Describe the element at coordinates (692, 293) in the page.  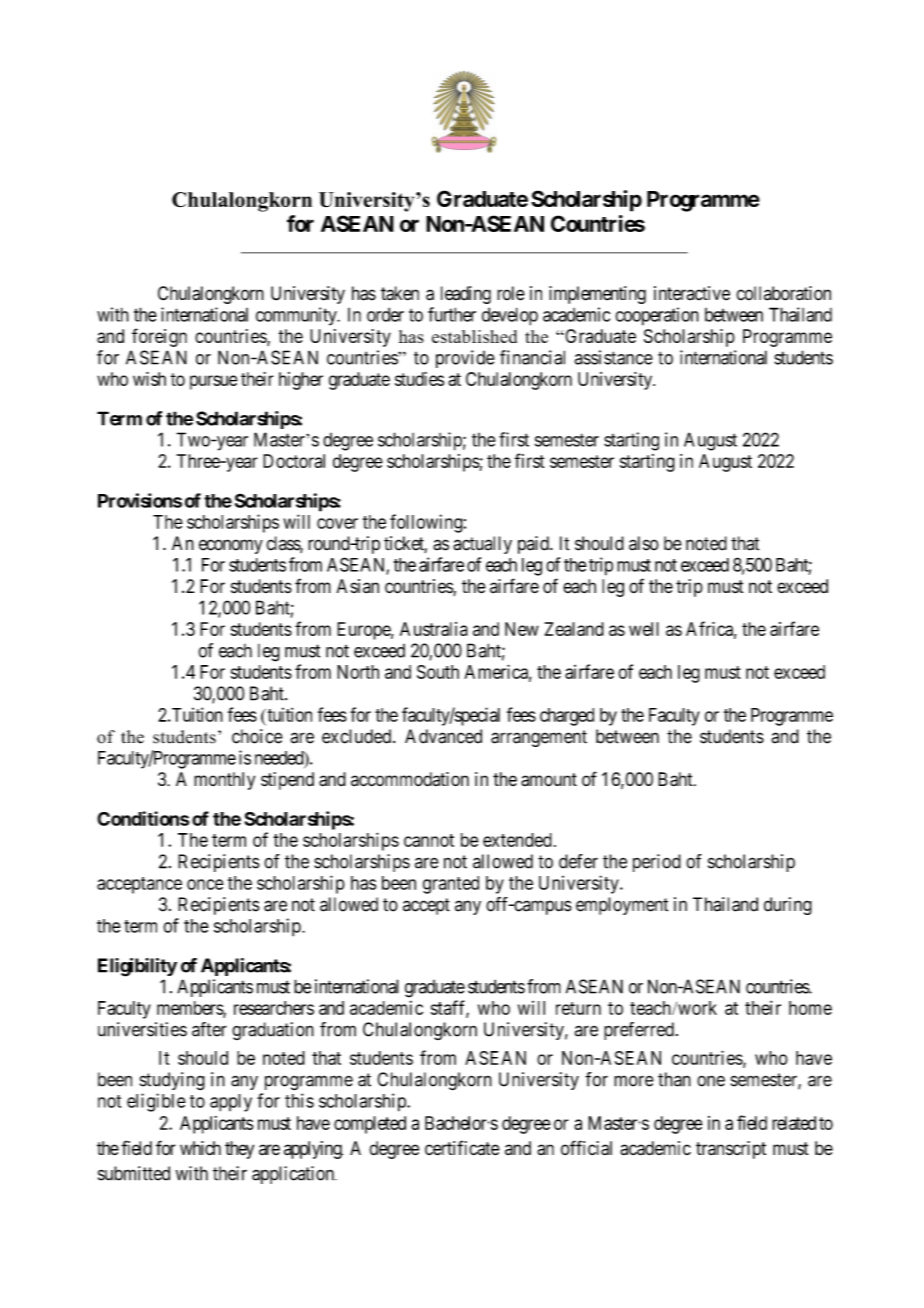
I see `interactive` at that location.
